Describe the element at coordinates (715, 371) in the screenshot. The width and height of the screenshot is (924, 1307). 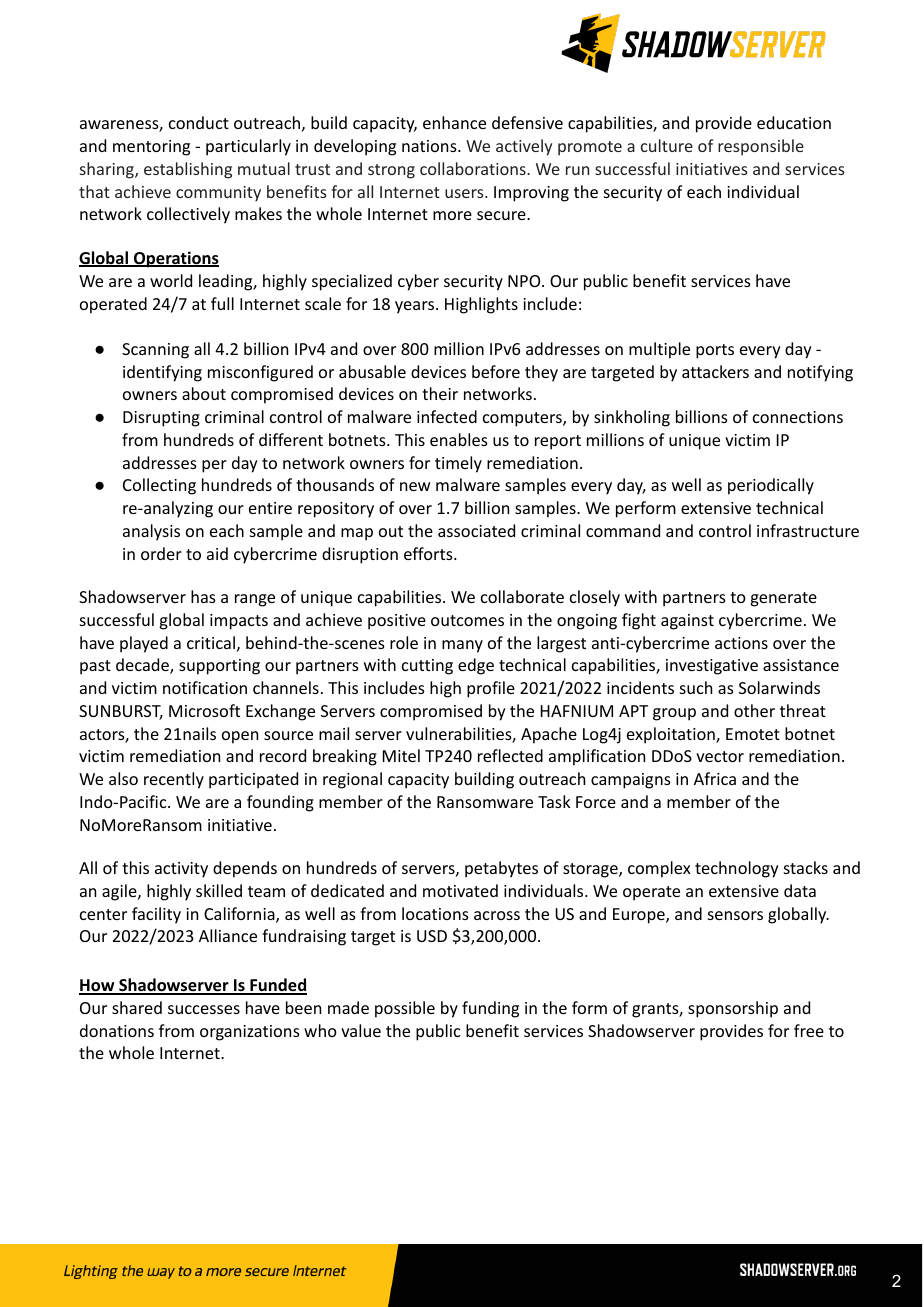
I see `attackers` at that location.
